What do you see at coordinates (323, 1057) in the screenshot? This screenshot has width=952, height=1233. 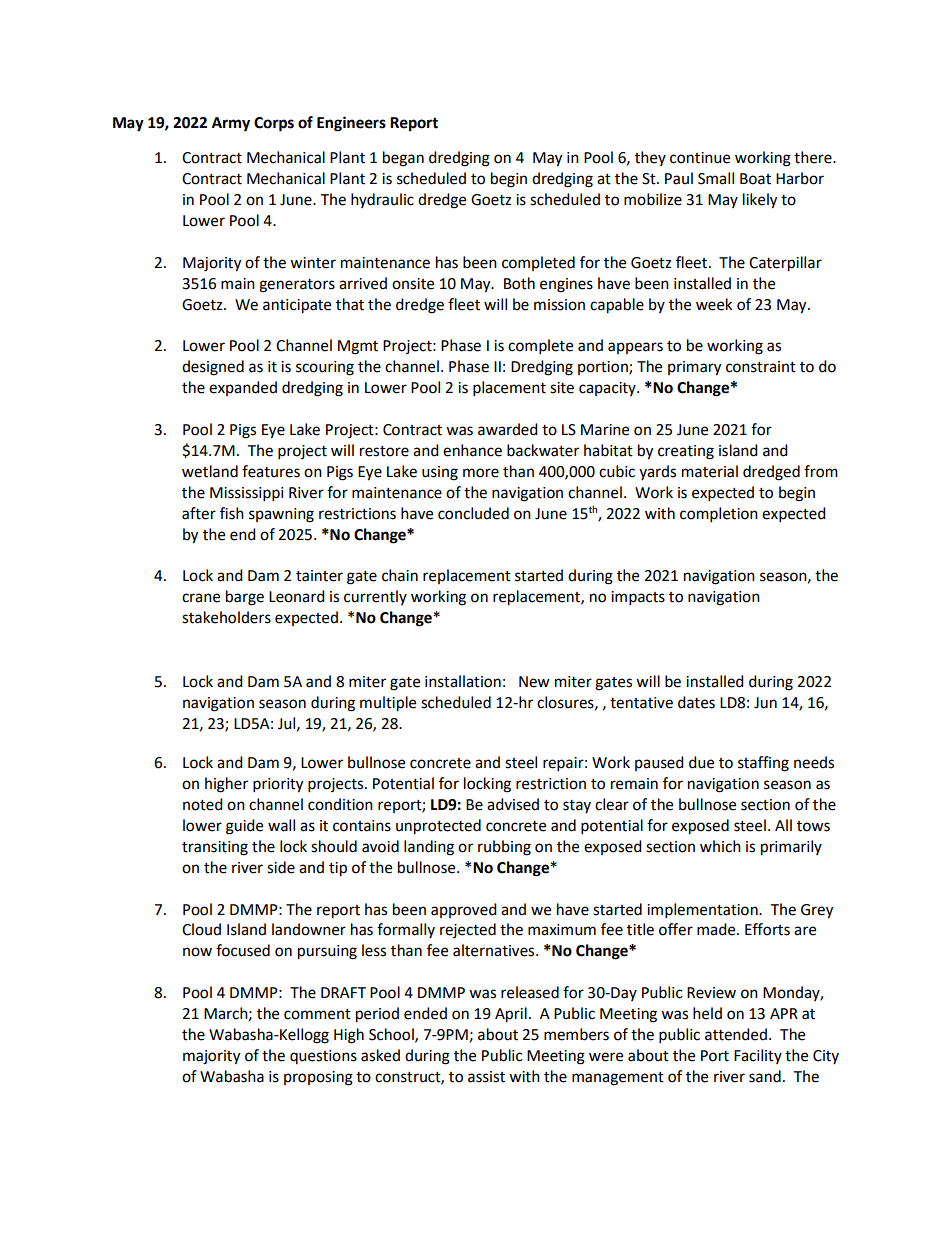 I see `questions` at bounding box center [323, 1057].
